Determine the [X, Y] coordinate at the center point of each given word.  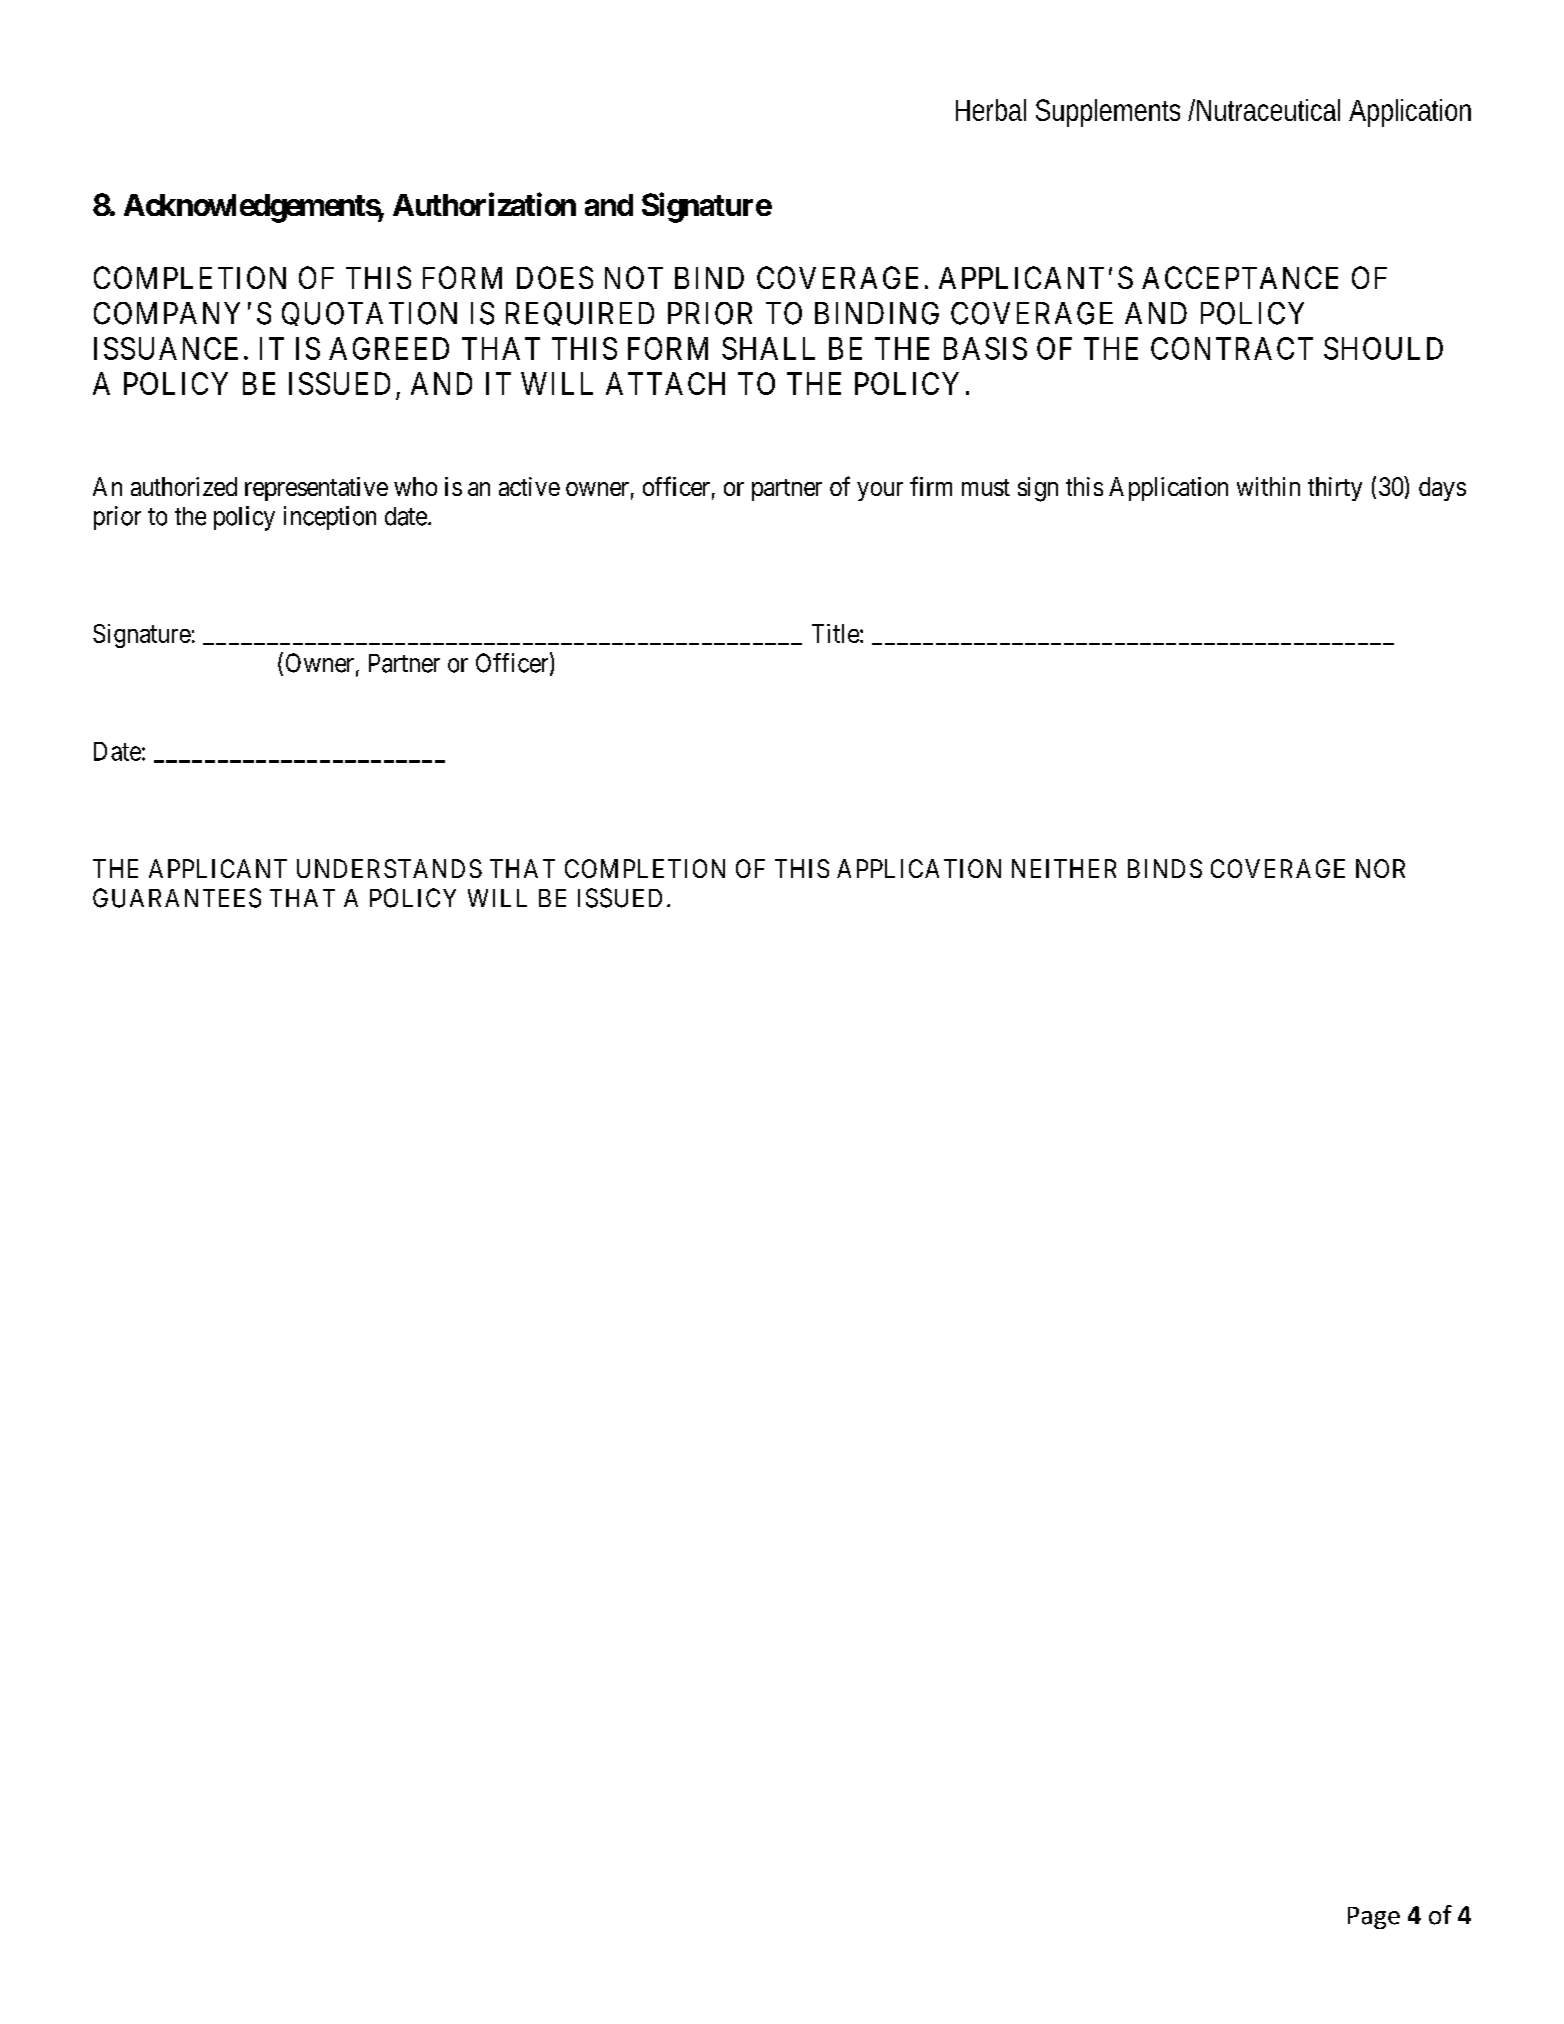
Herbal [991, 110]
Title [835, 633]
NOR [1380, 868]
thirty [1335, 489]
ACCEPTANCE [1240, 277]
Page [1374, 1918]
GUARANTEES [177, 898]
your [880, 491]
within [1268, 486]
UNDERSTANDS [389, 868]
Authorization [484, 204]
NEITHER [1064, 868]
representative [316, 489]
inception [330, 518]
